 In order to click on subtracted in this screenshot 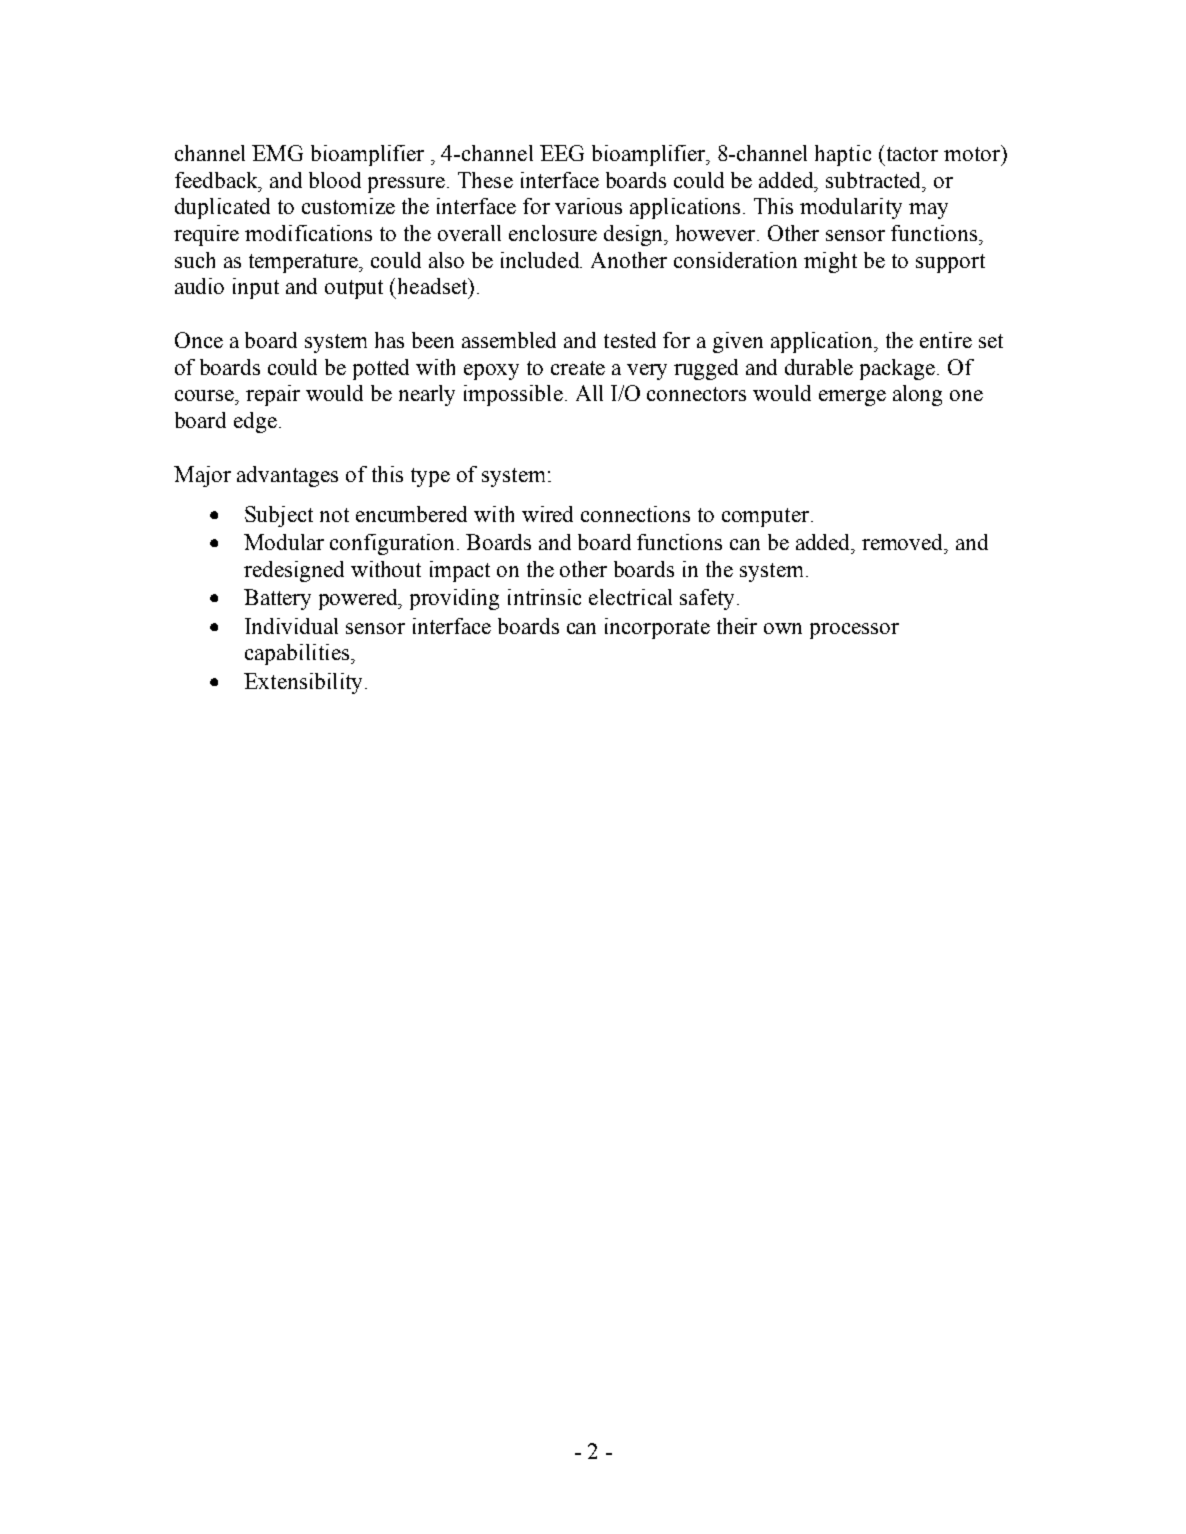, I will do `click(875, 180)`.
